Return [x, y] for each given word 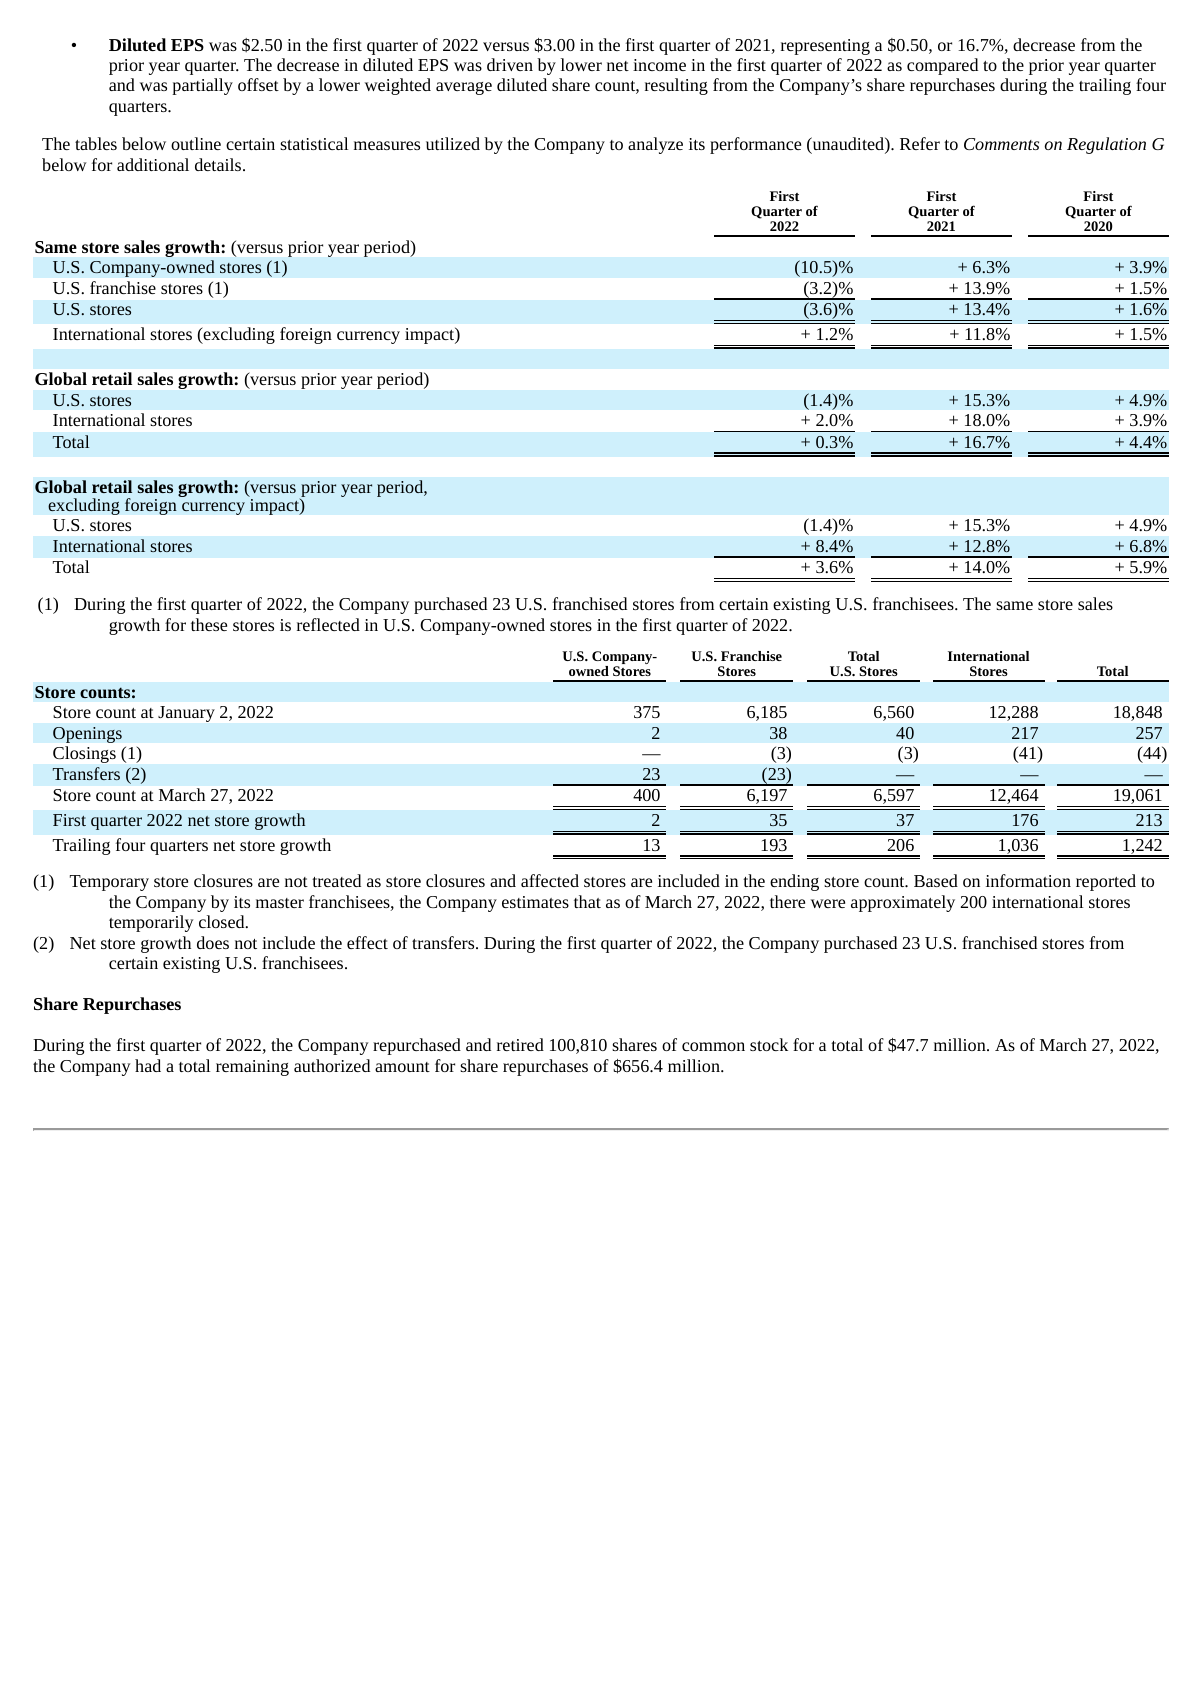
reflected [328, 624]
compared [942, 66]
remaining [252, 1068]
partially [202, 86]
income [659, 65]
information [1028, 880]
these [209, 624]
